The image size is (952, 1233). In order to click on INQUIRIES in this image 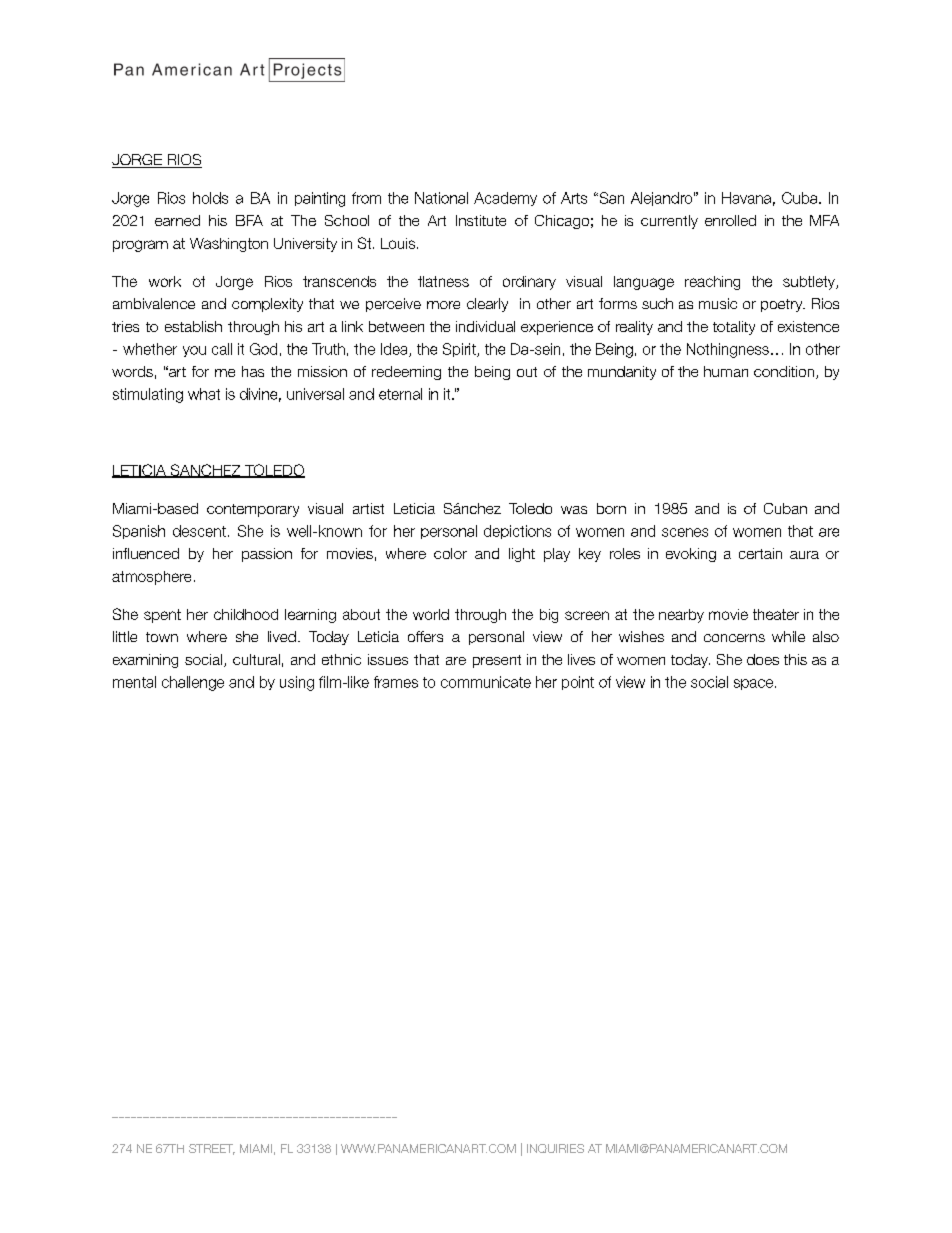, I will do `click(555, 1148)`.
